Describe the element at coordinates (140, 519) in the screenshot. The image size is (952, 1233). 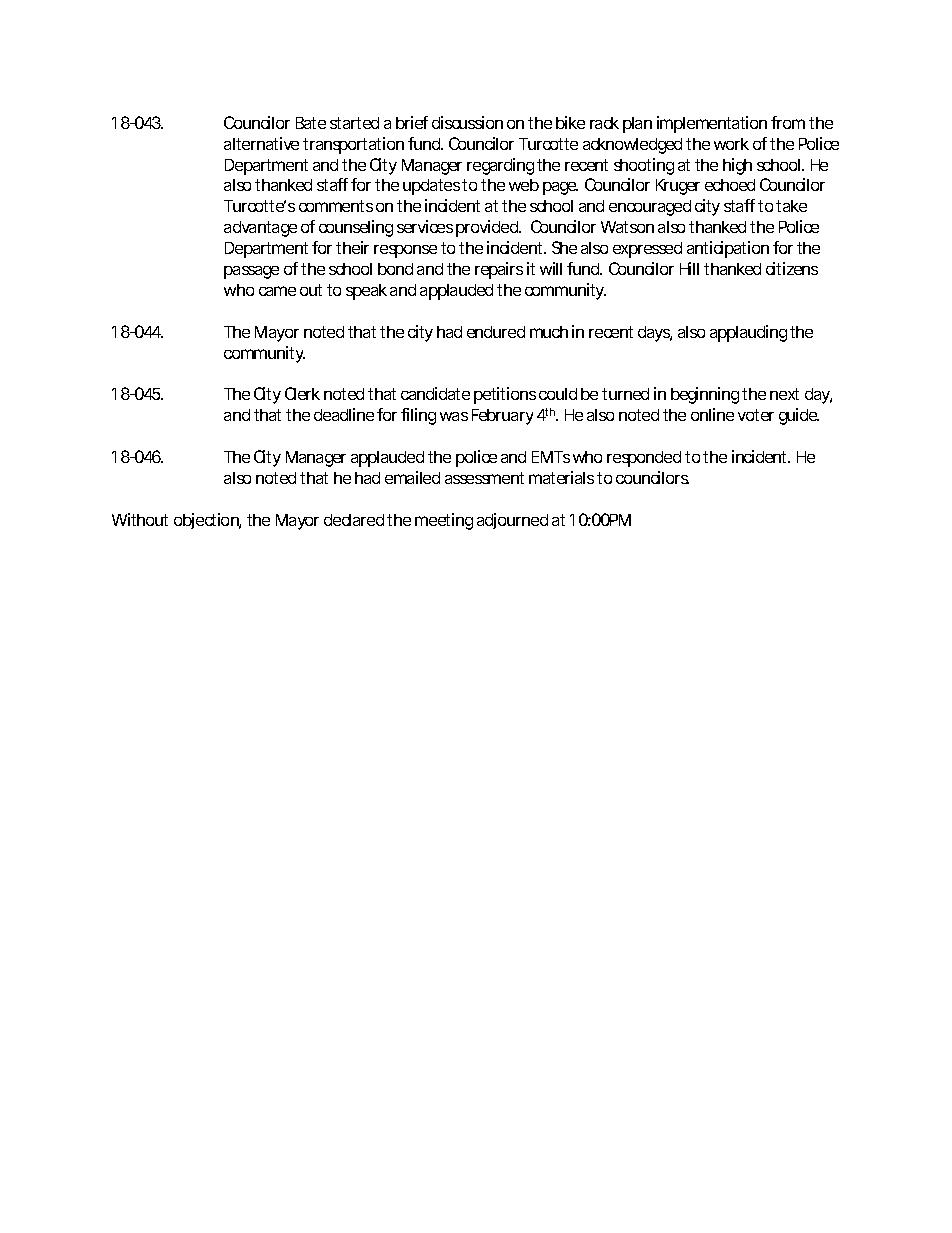
I see `Without` at that location.
